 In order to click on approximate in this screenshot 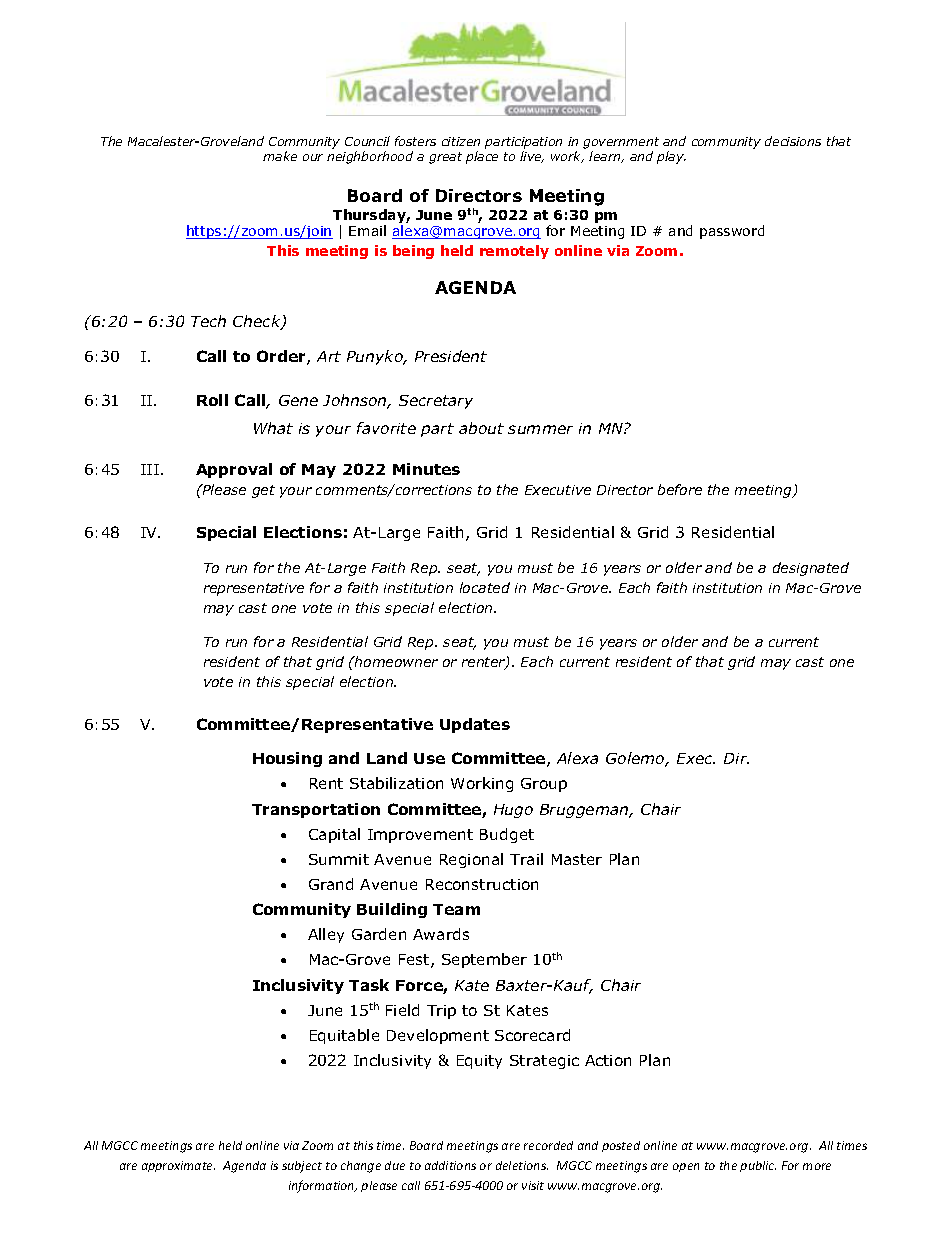, I will do `click(178, 1166)`.
